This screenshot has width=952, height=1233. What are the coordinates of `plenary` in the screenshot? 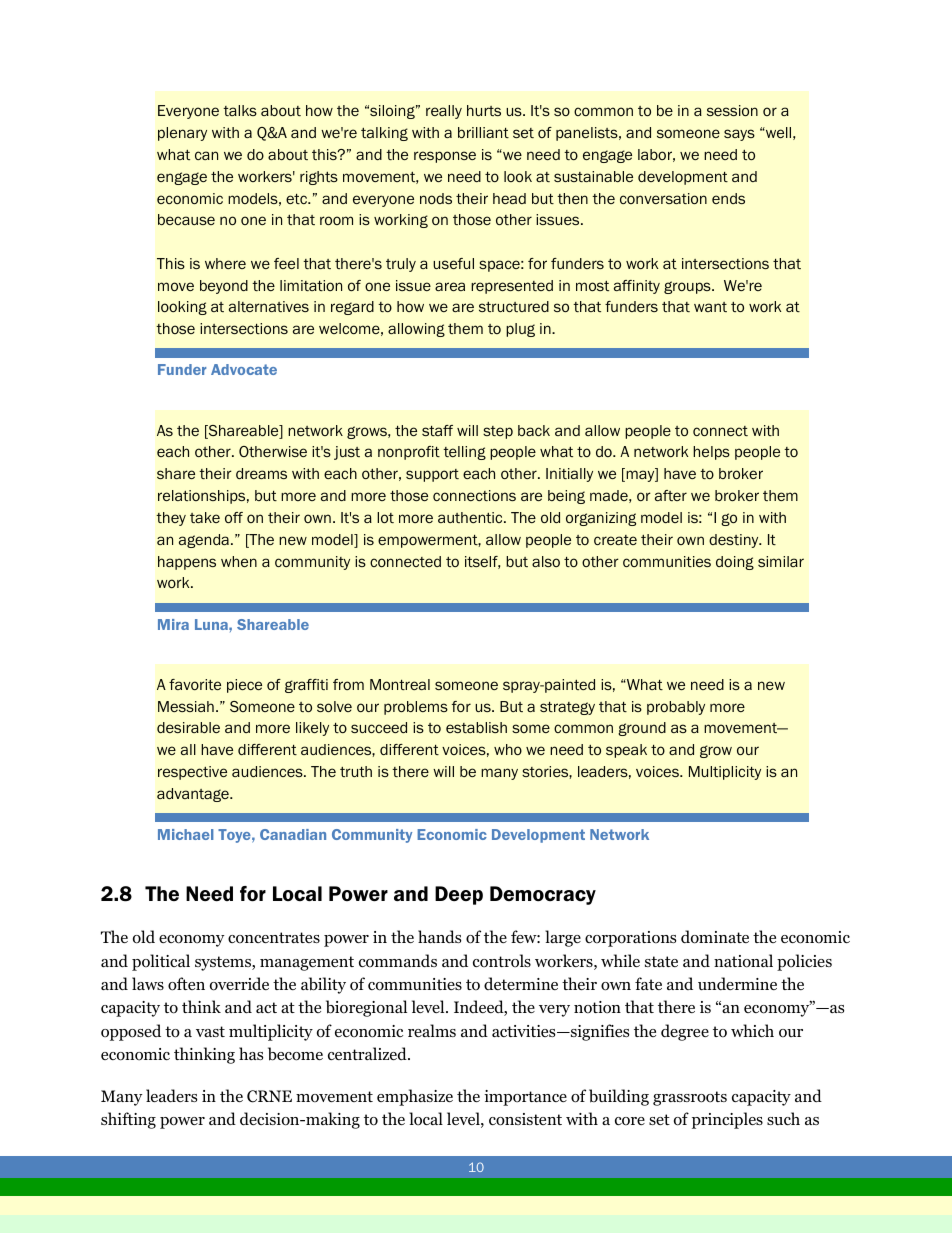 It's located at (182, 134).
